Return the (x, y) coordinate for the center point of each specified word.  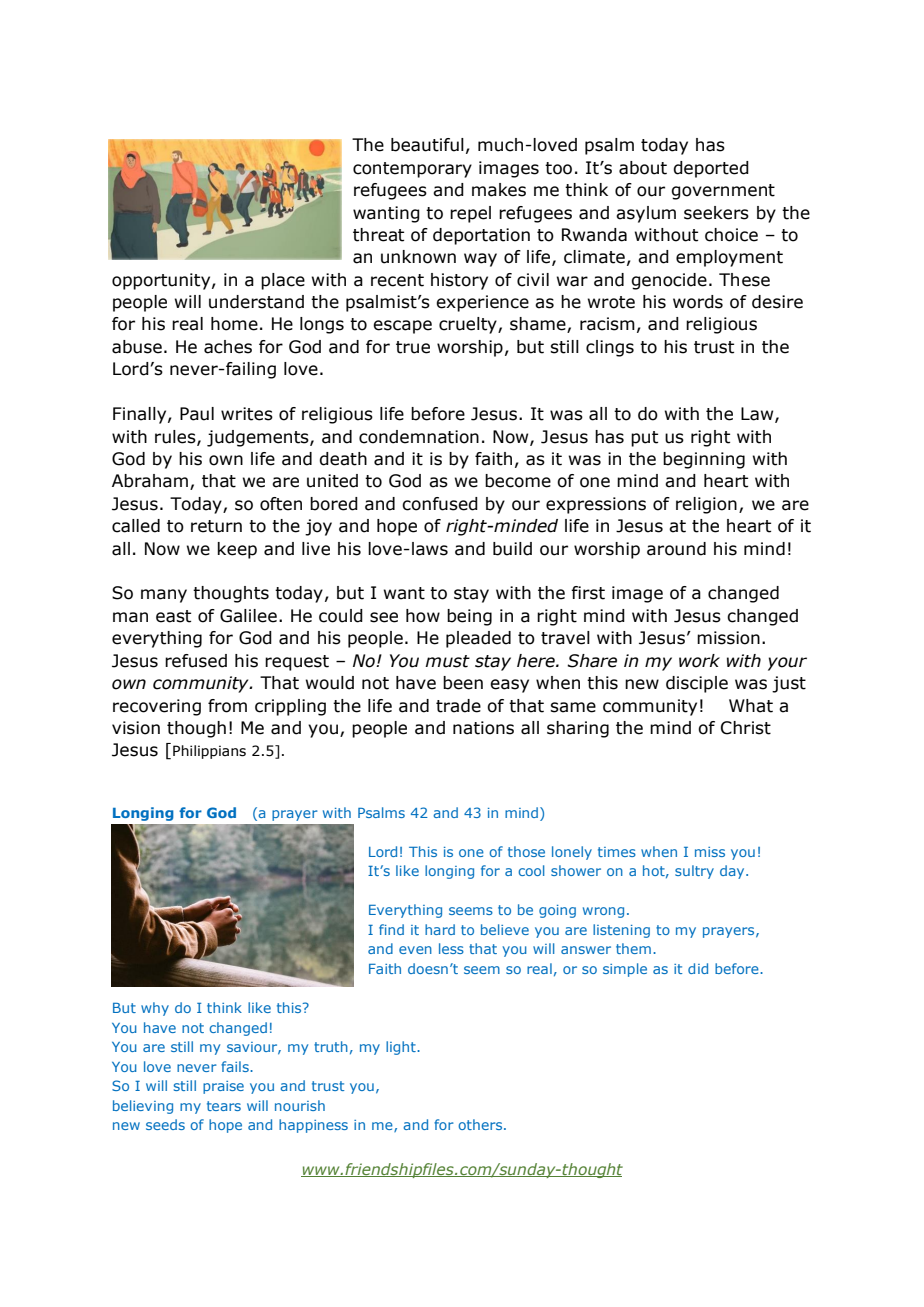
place (283, 281)
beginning (704, 460)
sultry (694, 872)
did (698, 968)
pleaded (478, 639)
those (526, 851)
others (481, 1124)
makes (499, 190)
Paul (197, 414)
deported (711, 169)
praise (223, 1087)
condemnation (419, 437)
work (699, 661)
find (391, 929)
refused (196, 661)
